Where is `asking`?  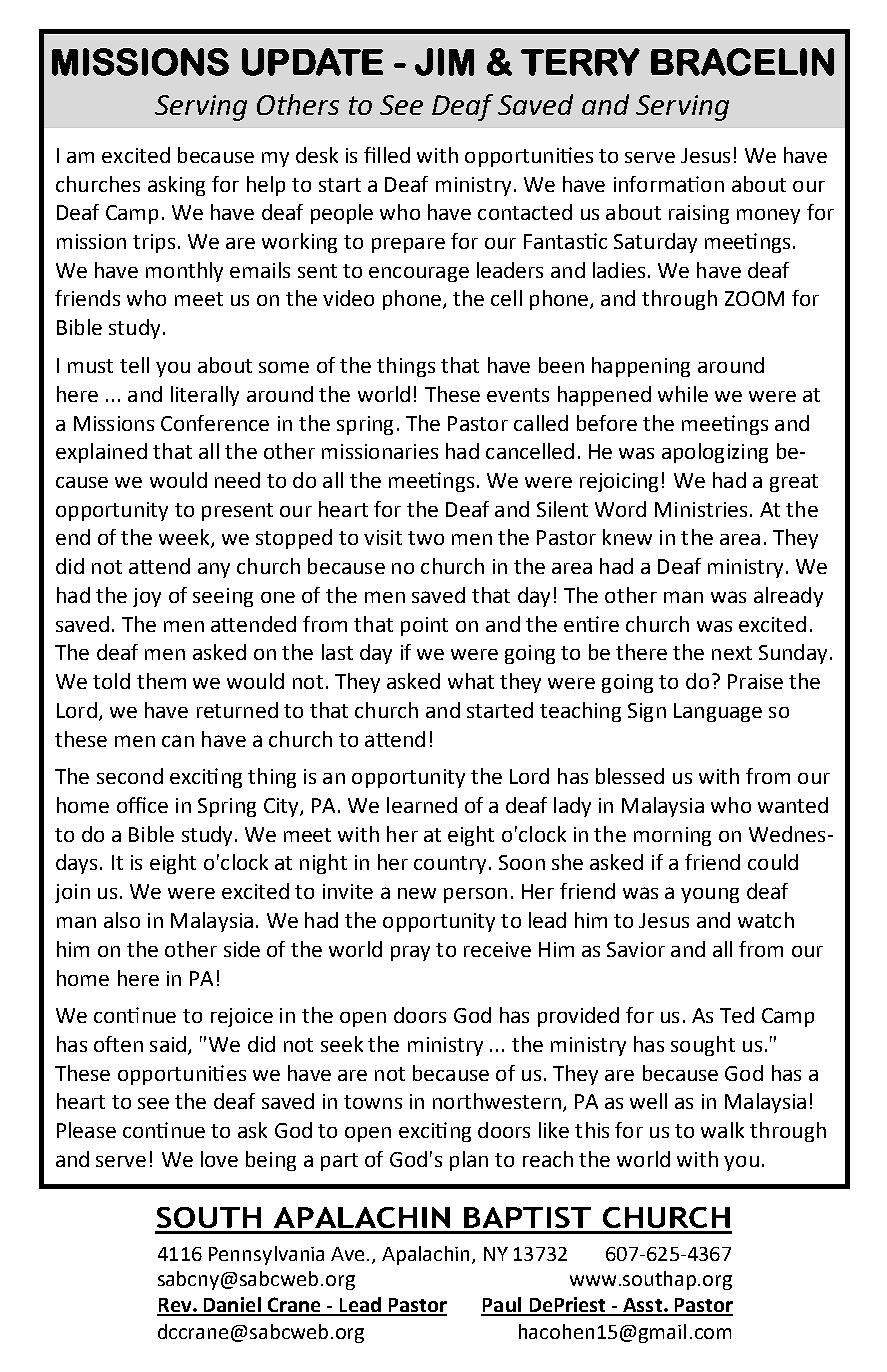
asking is located at coordinates (176, 186).
